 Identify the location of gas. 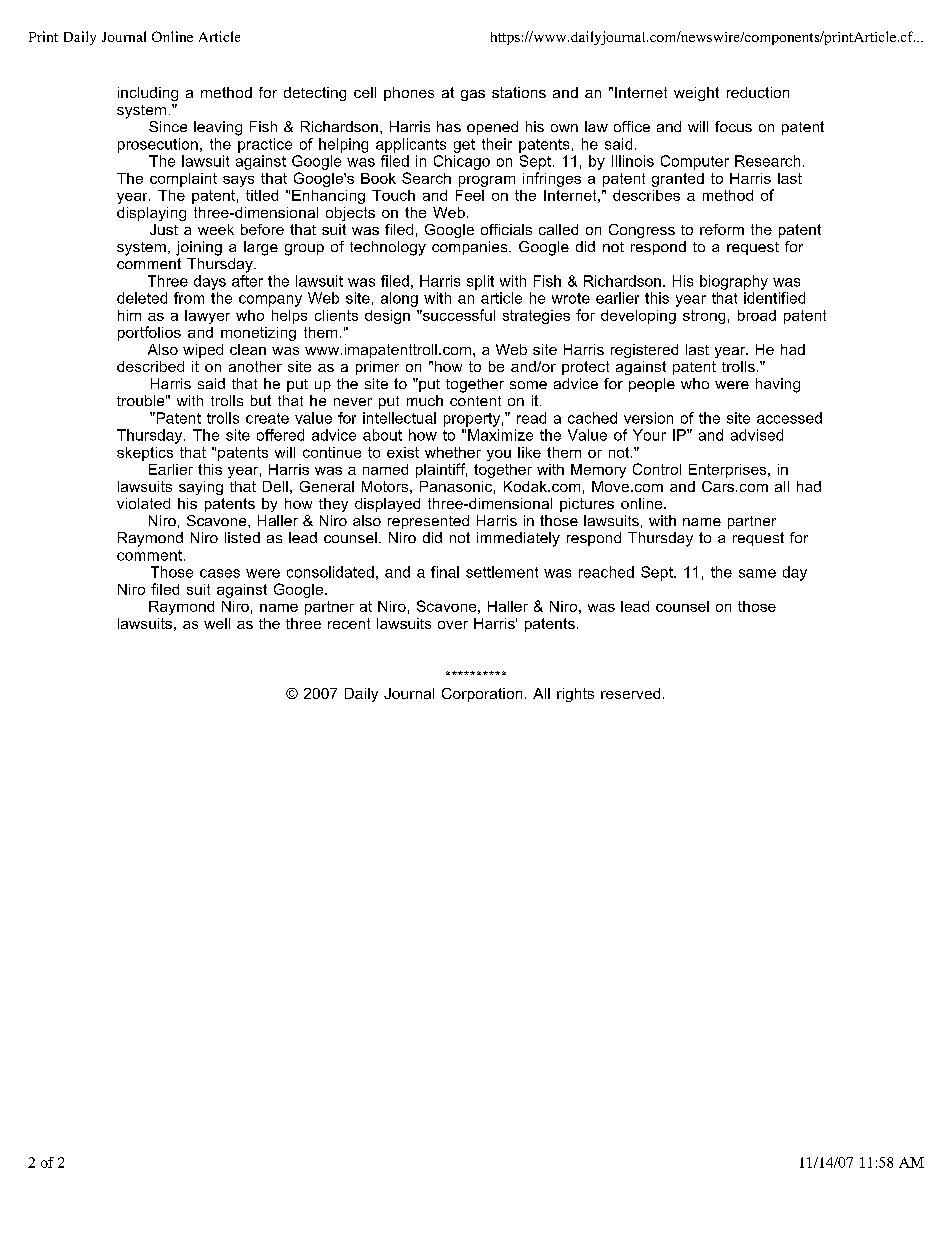
(473, 95).
